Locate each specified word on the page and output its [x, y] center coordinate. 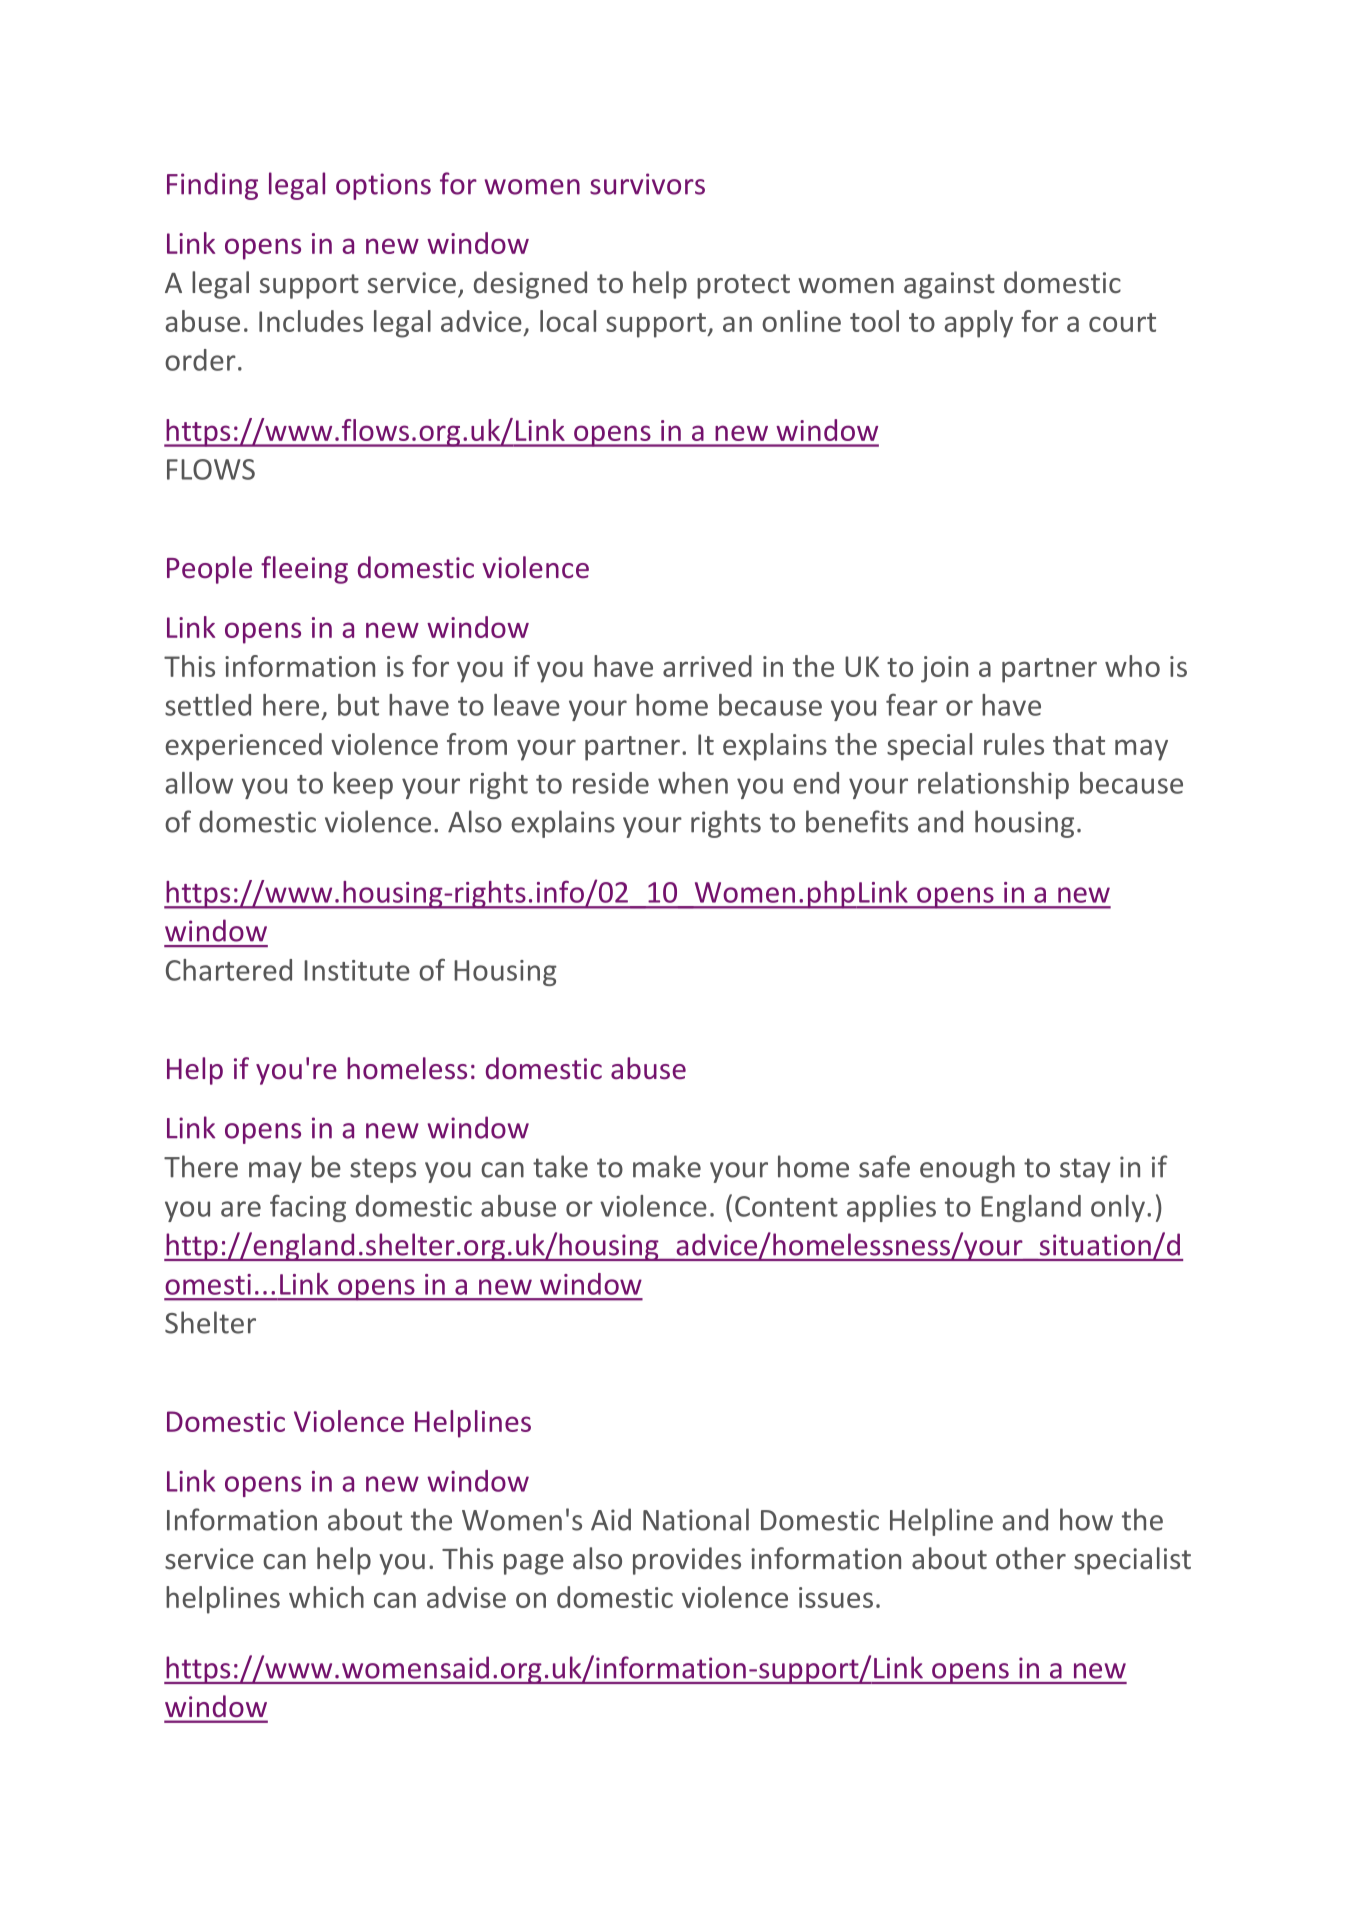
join [944, 669]
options [383, 186]
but [358, 705]
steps [383, 1170]
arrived [707, 666]
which [326, 1597]
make [667, 1166]
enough [967, 1169]
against [949, 285]
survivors [647, 184]
